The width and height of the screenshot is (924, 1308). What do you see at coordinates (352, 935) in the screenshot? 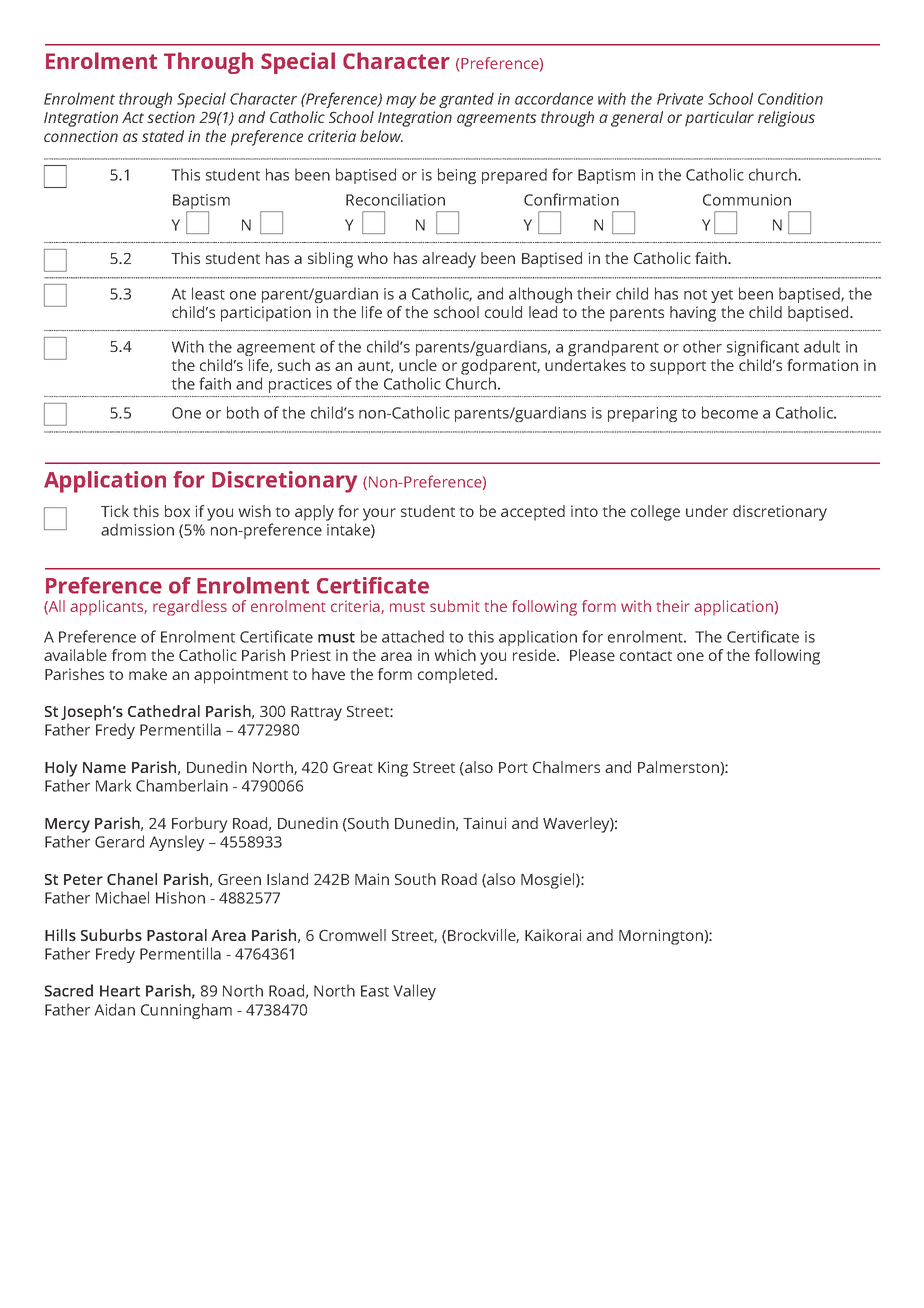
I see `Cromwell` at bounding box center [352, 935].
